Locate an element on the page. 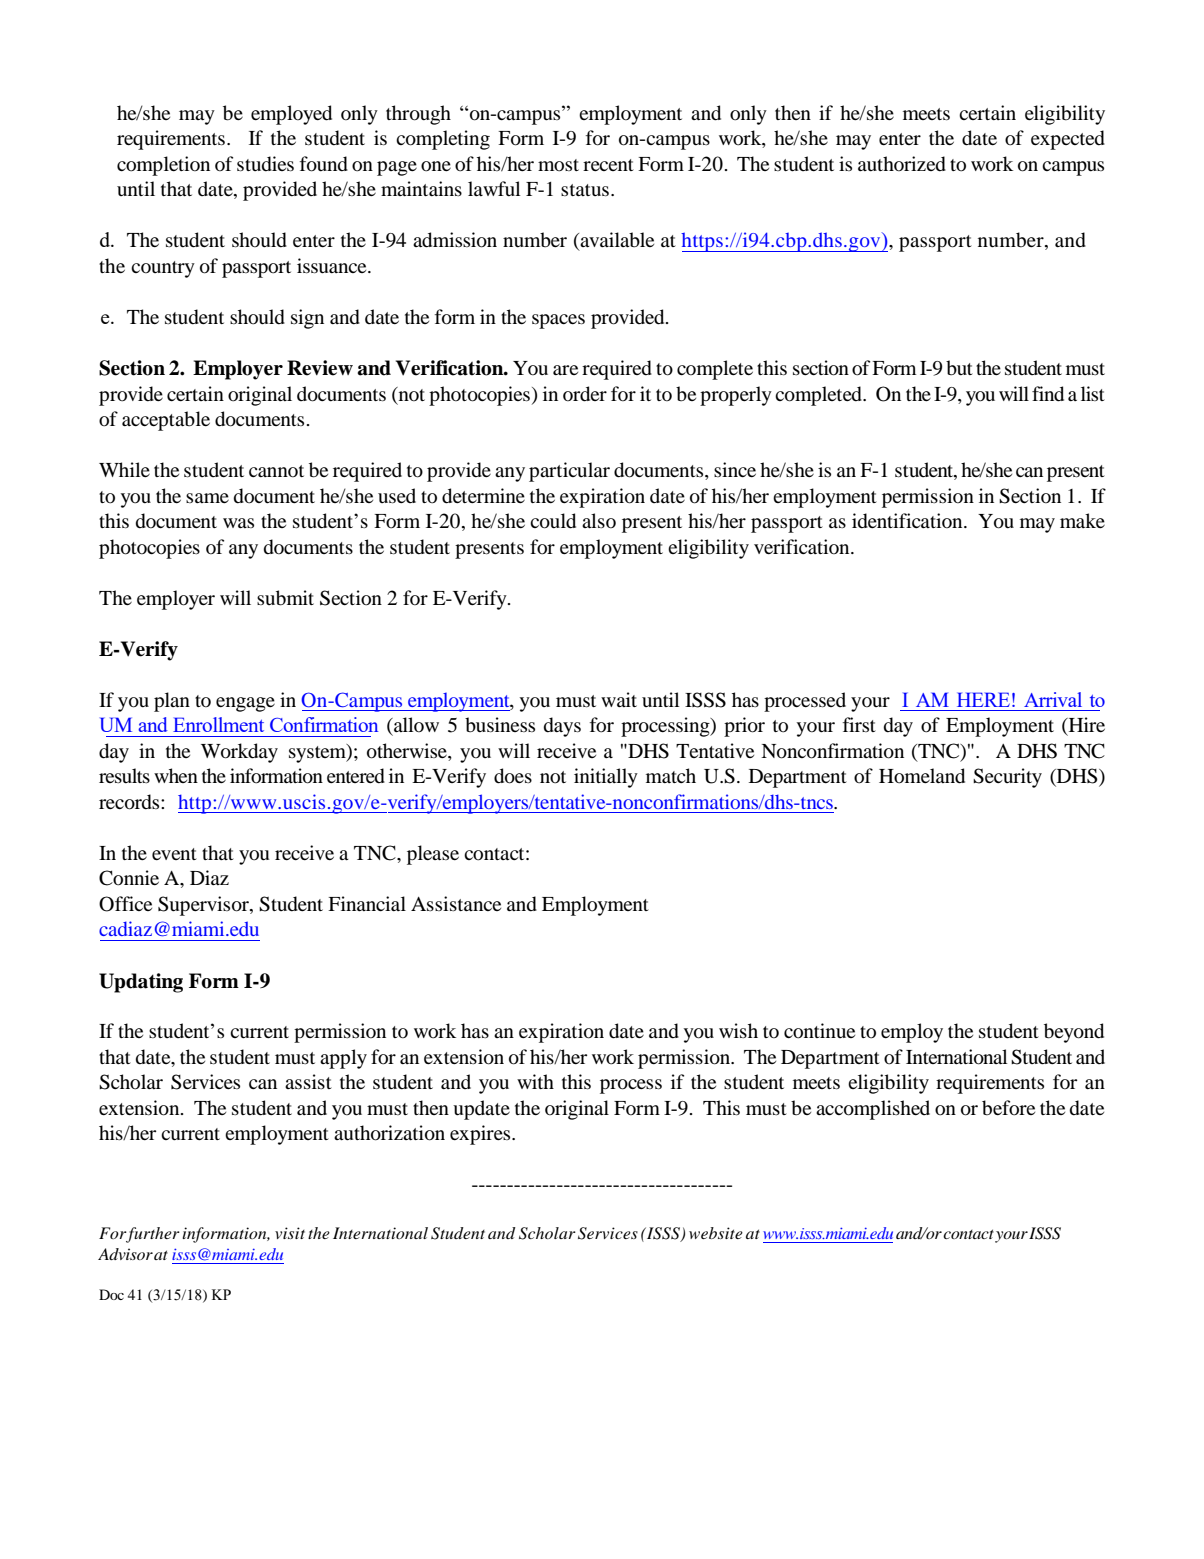 The image size is (1204, 1559). studies is located at coordinates (265, 164).
